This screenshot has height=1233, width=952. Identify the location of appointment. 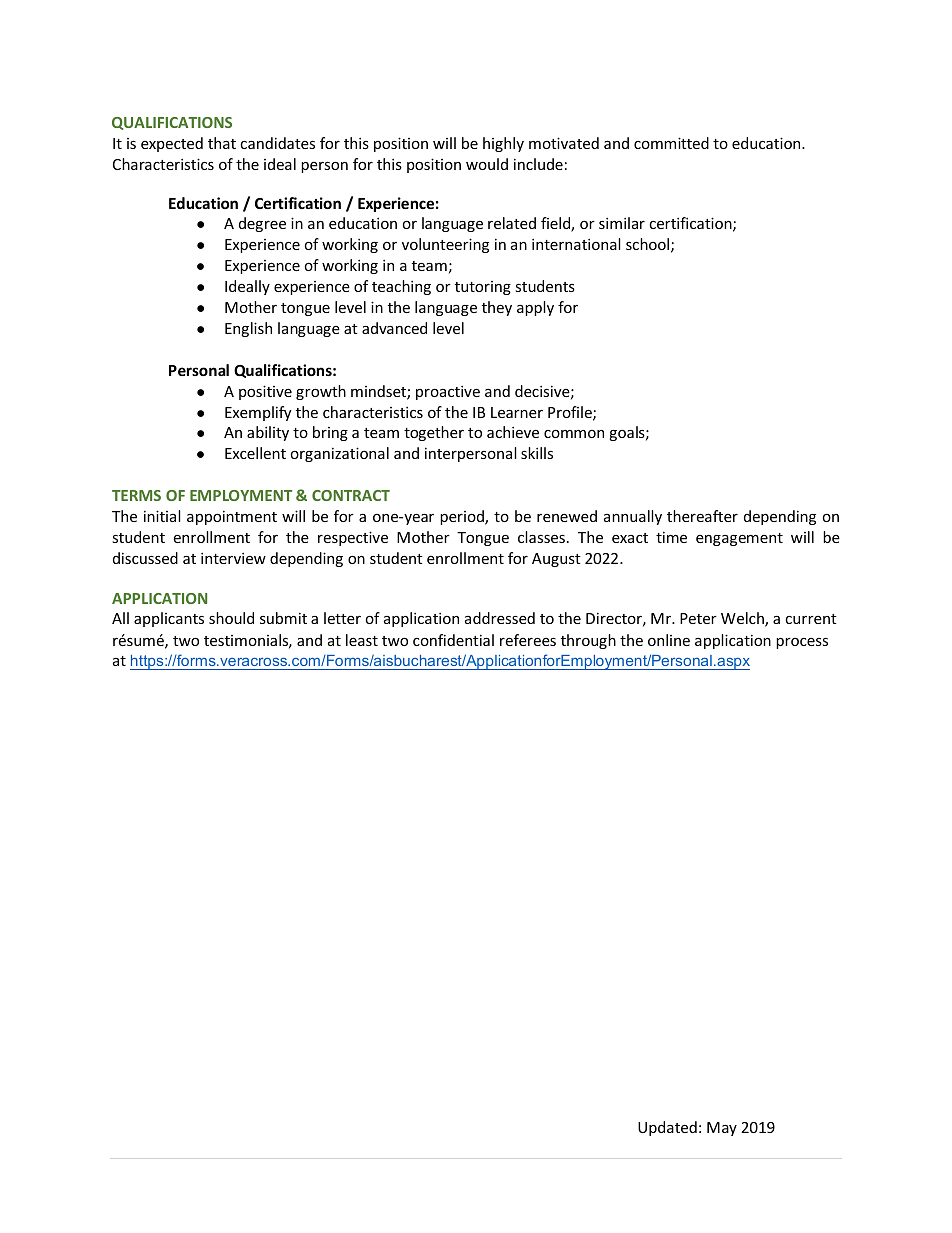
(232, 517).
